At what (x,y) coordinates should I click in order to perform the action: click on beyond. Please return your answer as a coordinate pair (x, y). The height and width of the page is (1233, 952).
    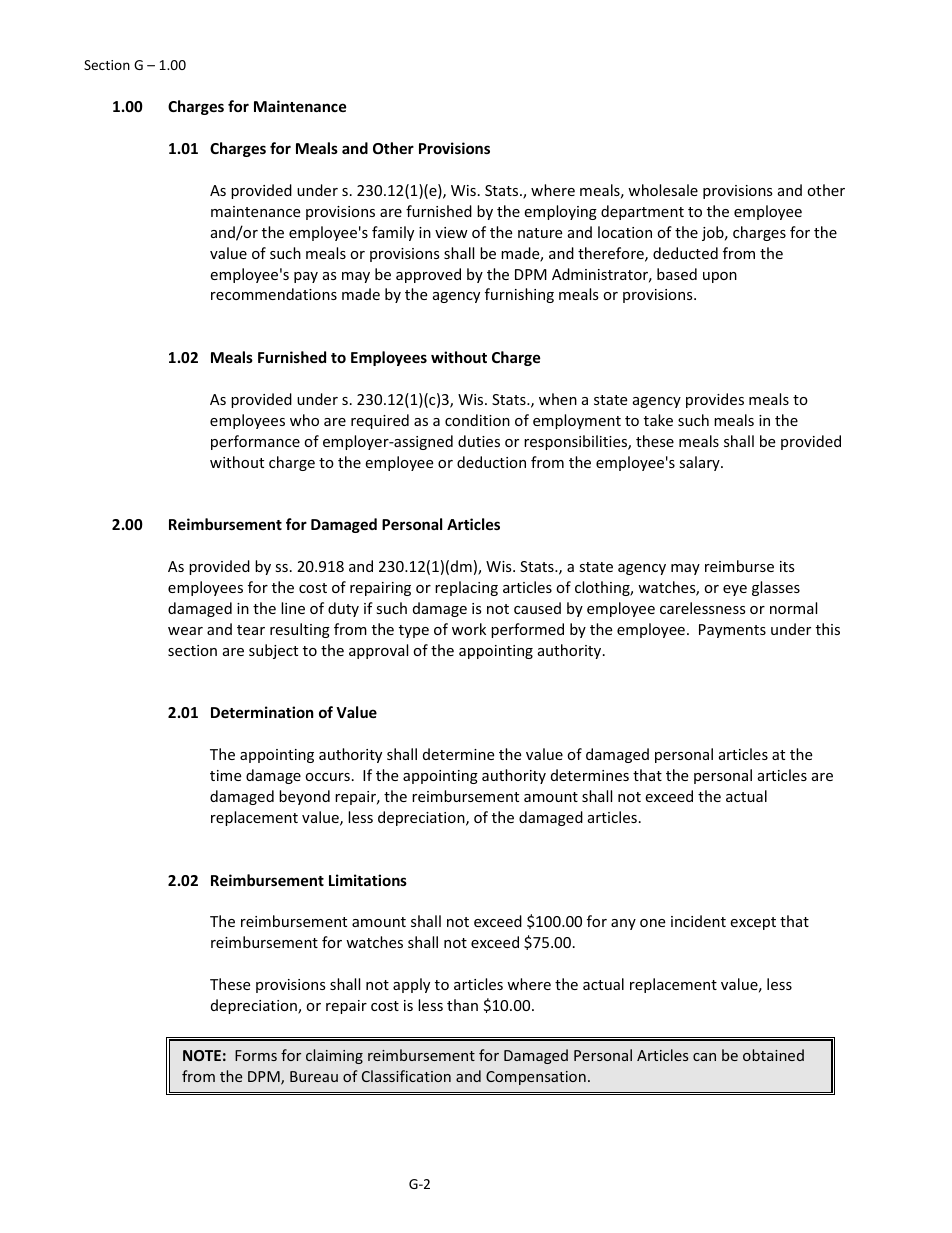
    Looking at the image, I should click on (304, 797).
